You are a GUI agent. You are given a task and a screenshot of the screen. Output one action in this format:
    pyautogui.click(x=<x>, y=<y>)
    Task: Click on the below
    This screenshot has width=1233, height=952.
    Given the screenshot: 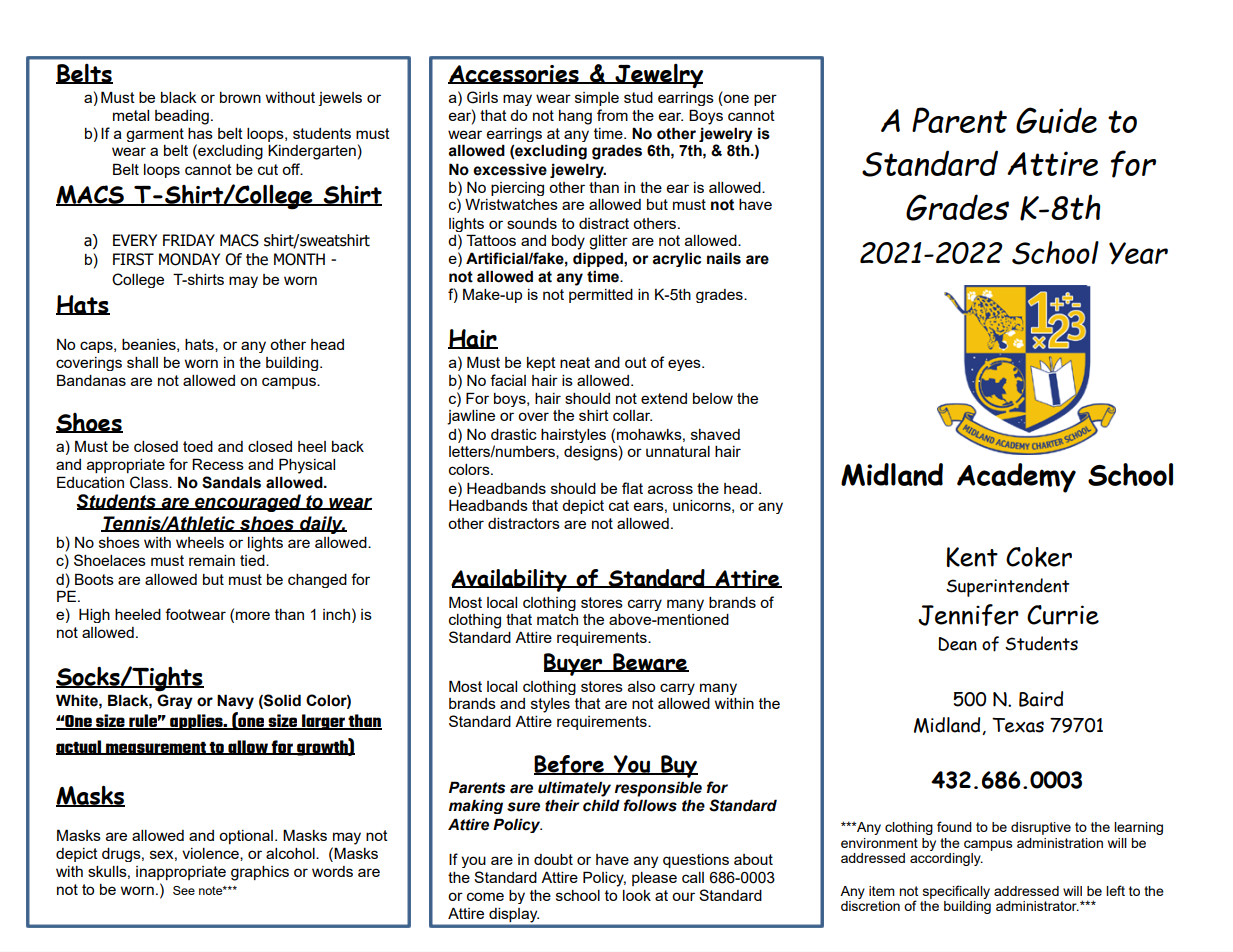 What is the action you would take?
    pyautogui.click(x=713, y=398)
